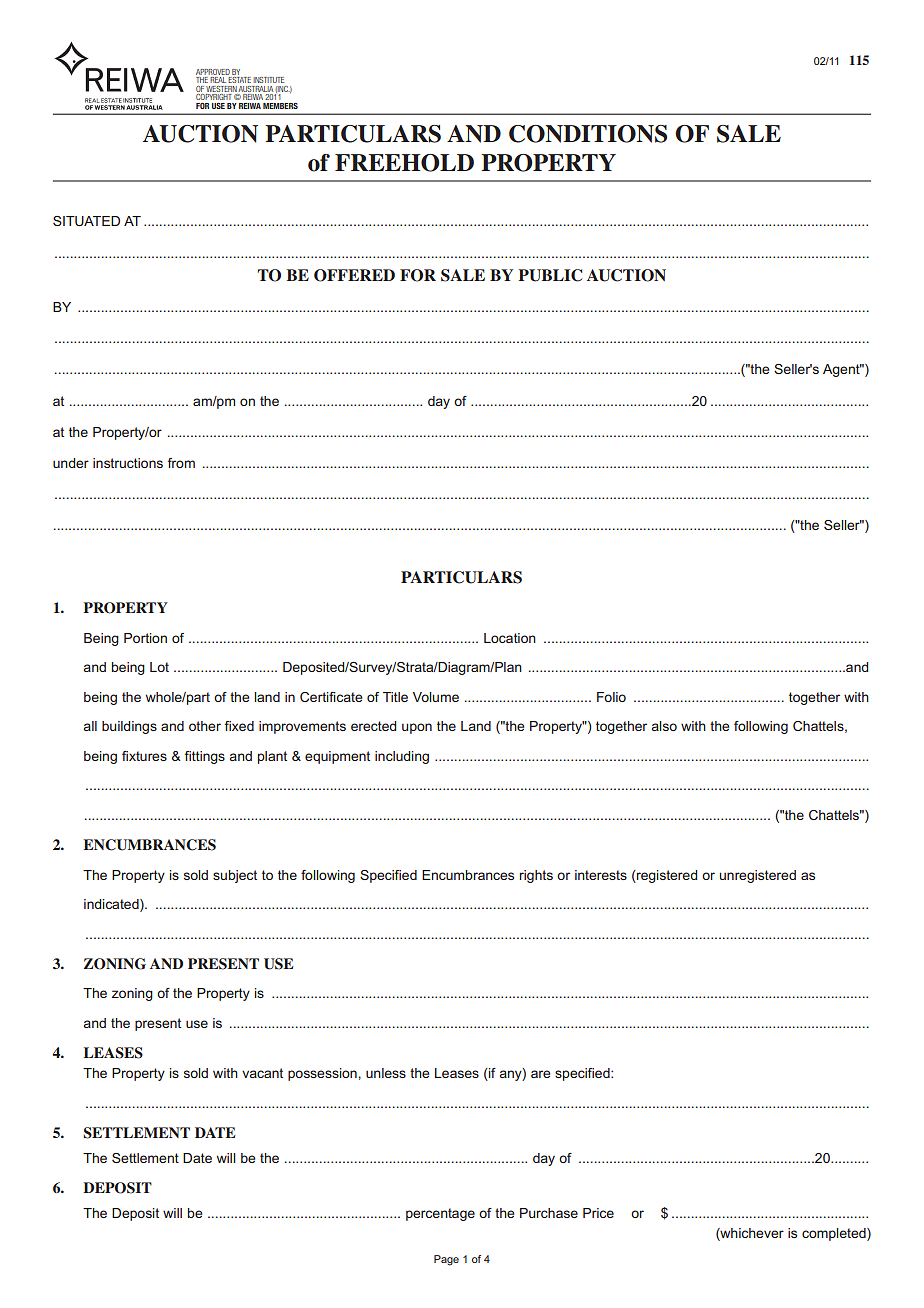  What do you see at coordinates (262, 1073) in the document?
I see `vacant` at bounding box center [262, 1073].
